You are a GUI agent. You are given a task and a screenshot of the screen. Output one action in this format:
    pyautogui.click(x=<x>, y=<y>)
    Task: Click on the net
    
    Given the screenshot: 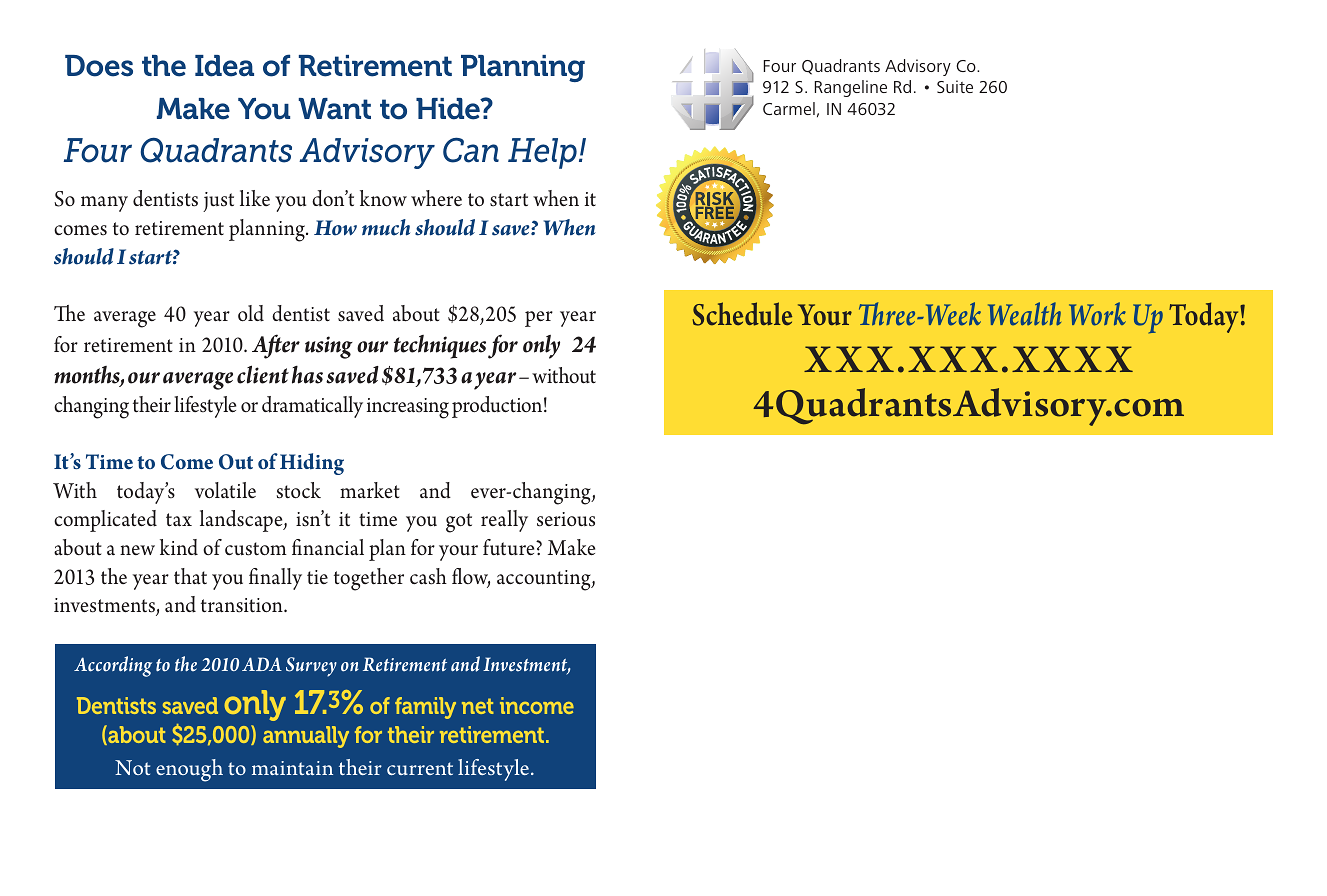 What is the action you would take?
    pyautogui.click(x=478, y=706)
